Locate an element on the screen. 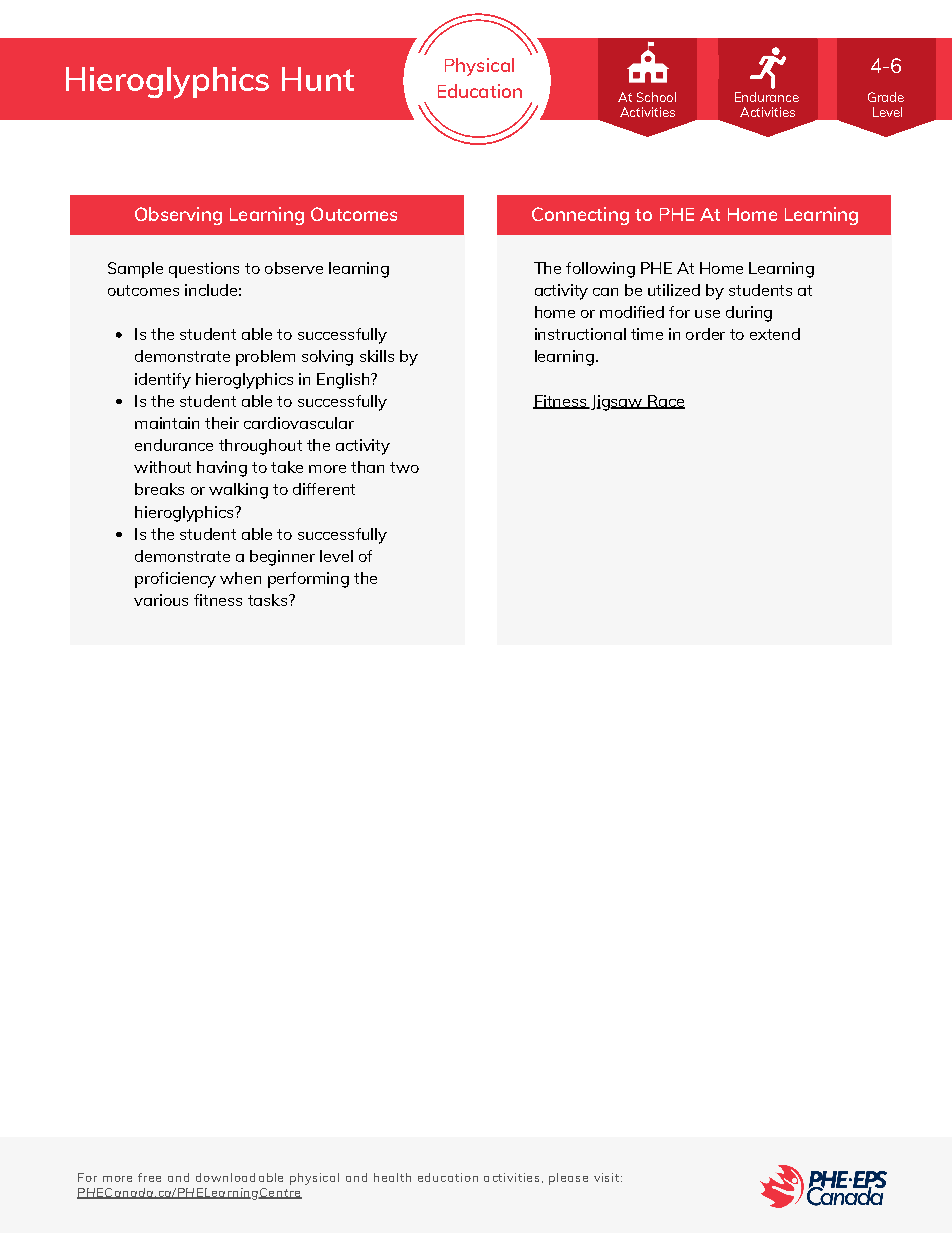 Image resolution: width=952 pixels, height=1233 pixels. Grade is located at coordinates (886, 97).
